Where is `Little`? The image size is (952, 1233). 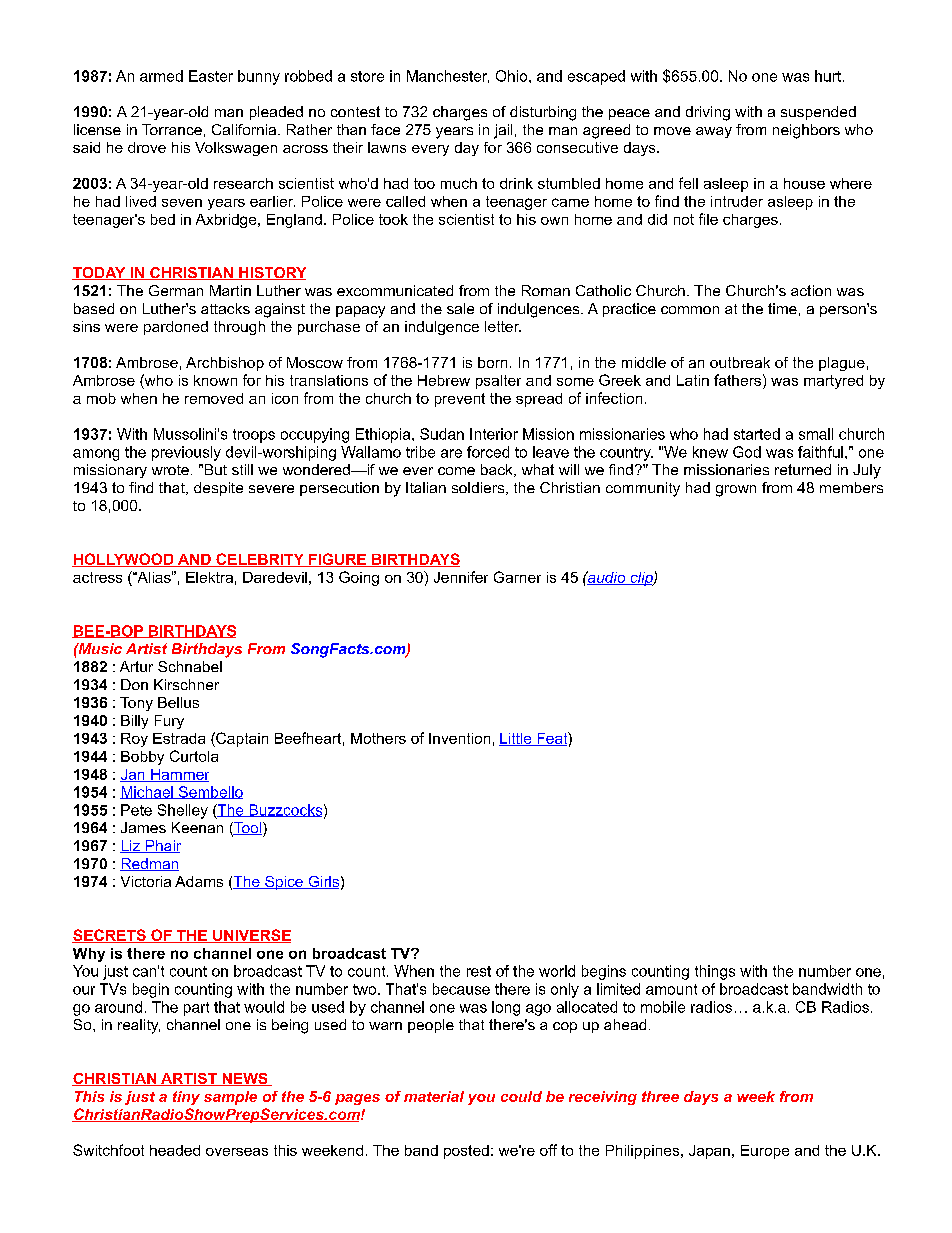 Little is located at coordinates (516, 739).
